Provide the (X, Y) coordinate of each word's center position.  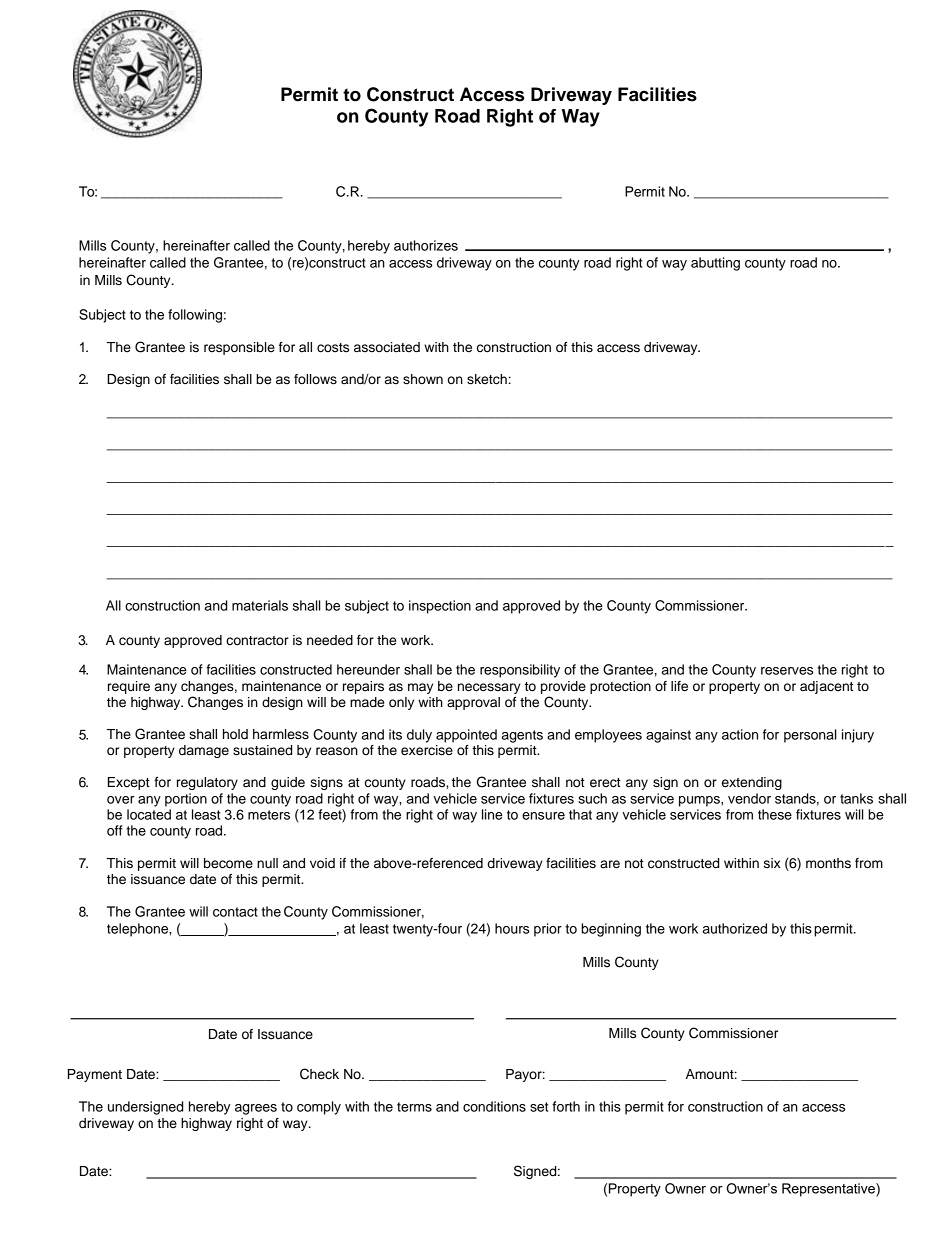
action (740, 734)
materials (260, 605)
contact (235, 912)
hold (235, 734)
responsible (239, 348)
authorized (735, 928)
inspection (440, 607)
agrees (256, 1109)
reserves (787, 671)
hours (512, 928)
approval (473, 703)
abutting (715, 264)
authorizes (426, 245)
